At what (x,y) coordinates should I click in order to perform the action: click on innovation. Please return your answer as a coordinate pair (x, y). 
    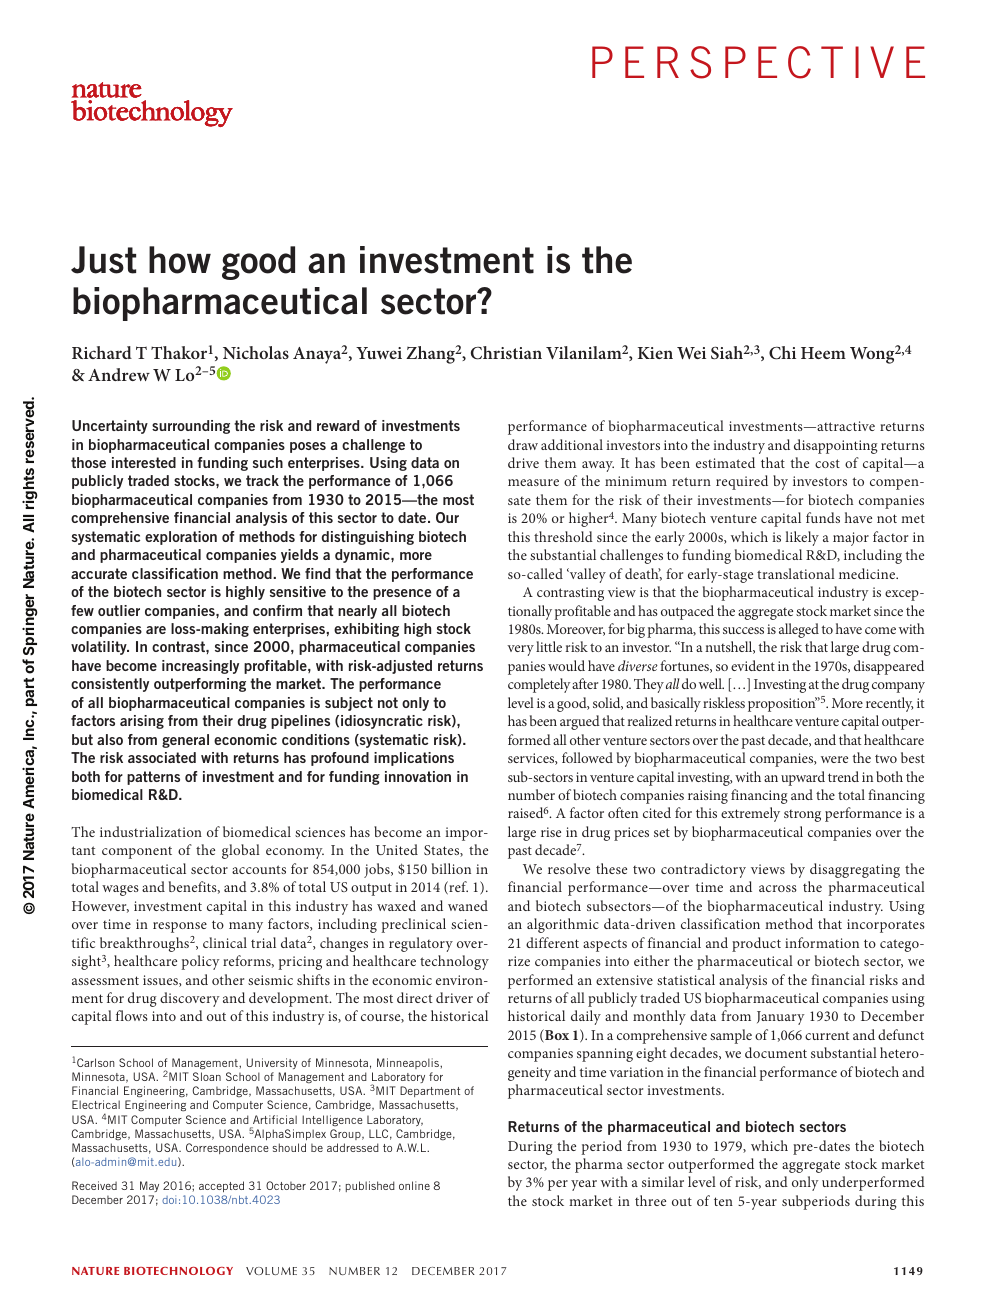
    Looking at the image, I should click on (418, 776).
